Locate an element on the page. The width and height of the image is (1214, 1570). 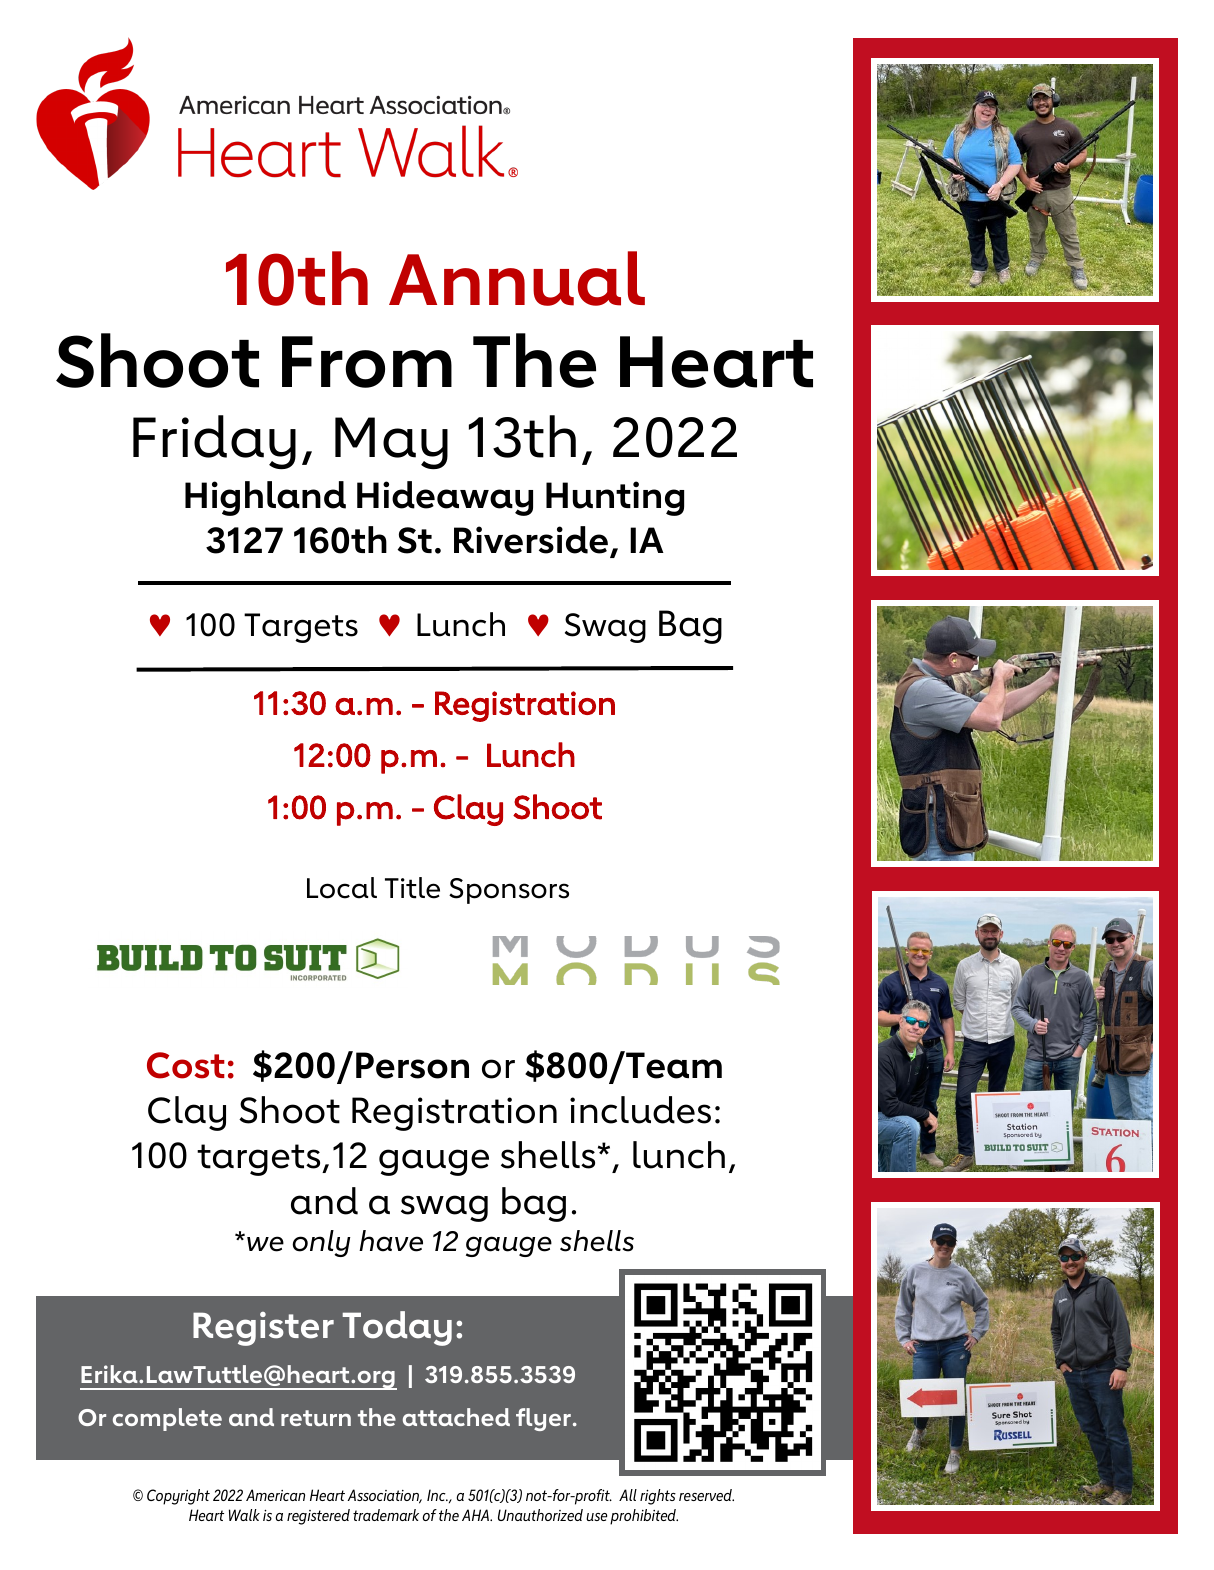
From is located at coordinates (367, 362).
